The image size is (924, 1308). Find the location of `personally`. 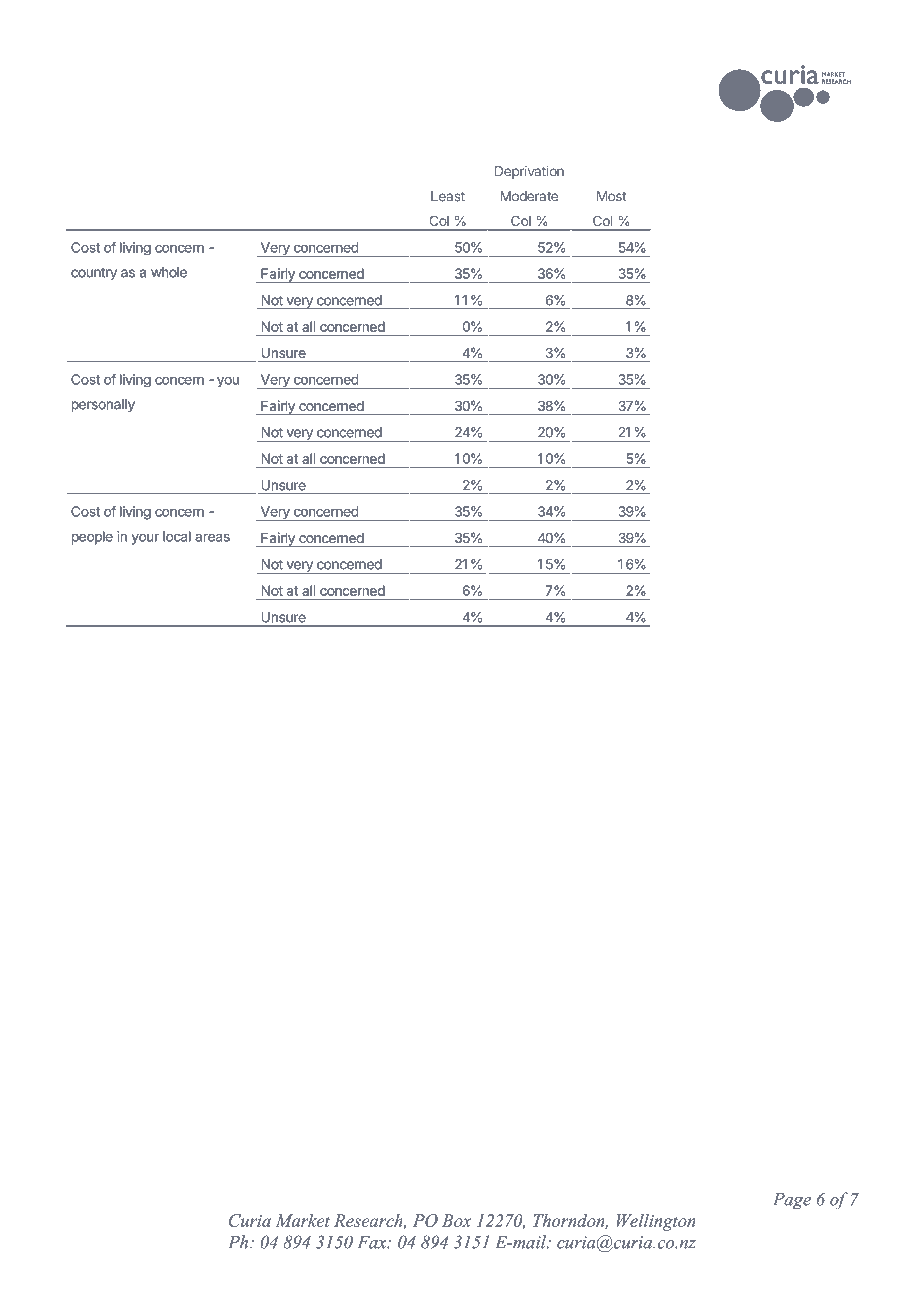

personally is located at coordinates (103, 405).
